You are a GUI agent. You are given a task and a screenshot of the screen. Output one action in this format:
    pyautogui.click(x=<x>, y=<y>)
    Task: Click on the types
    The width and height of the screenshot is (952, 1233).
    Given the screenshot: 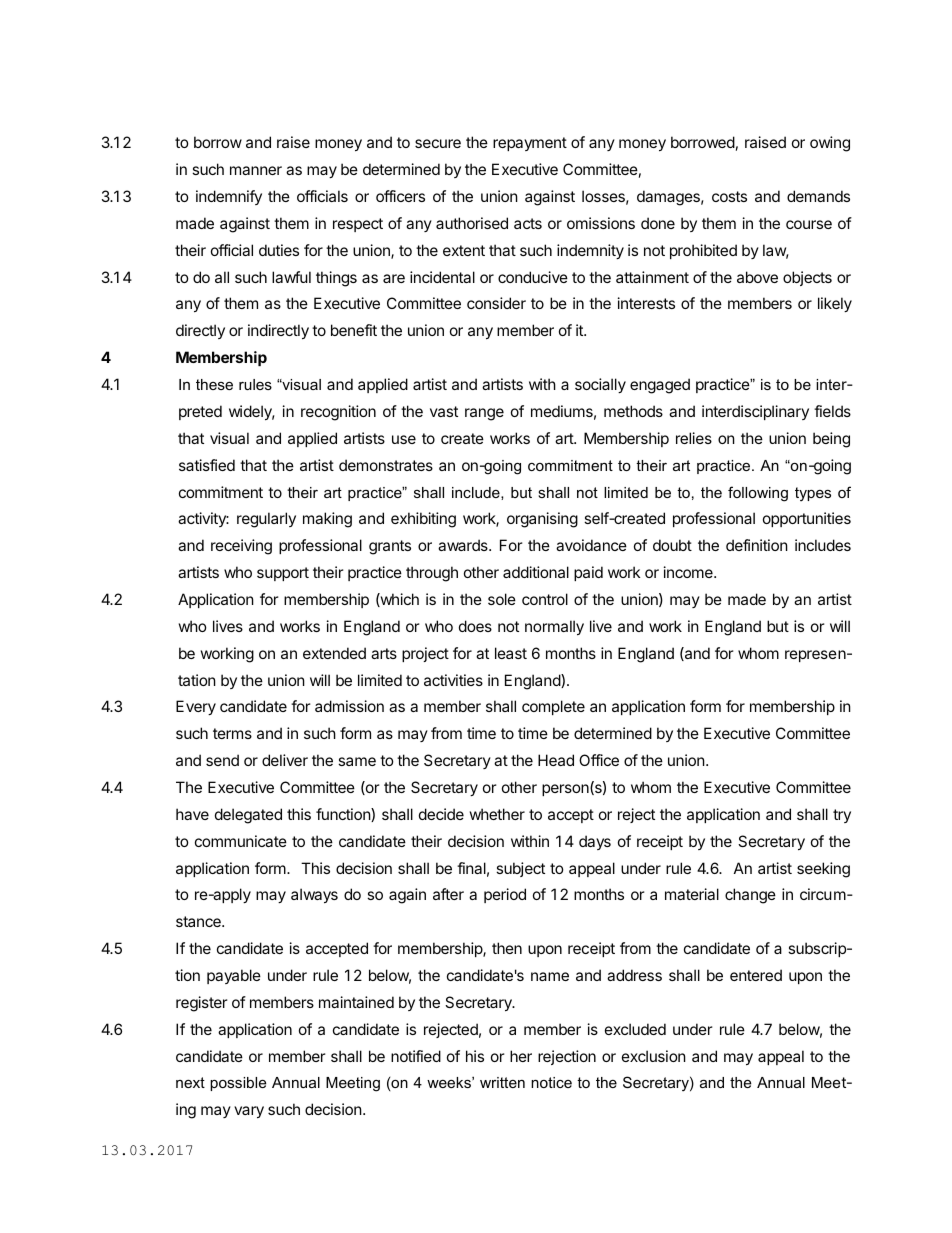 What is the action you would take?
    pyautogui.click(x=813, y=494)
